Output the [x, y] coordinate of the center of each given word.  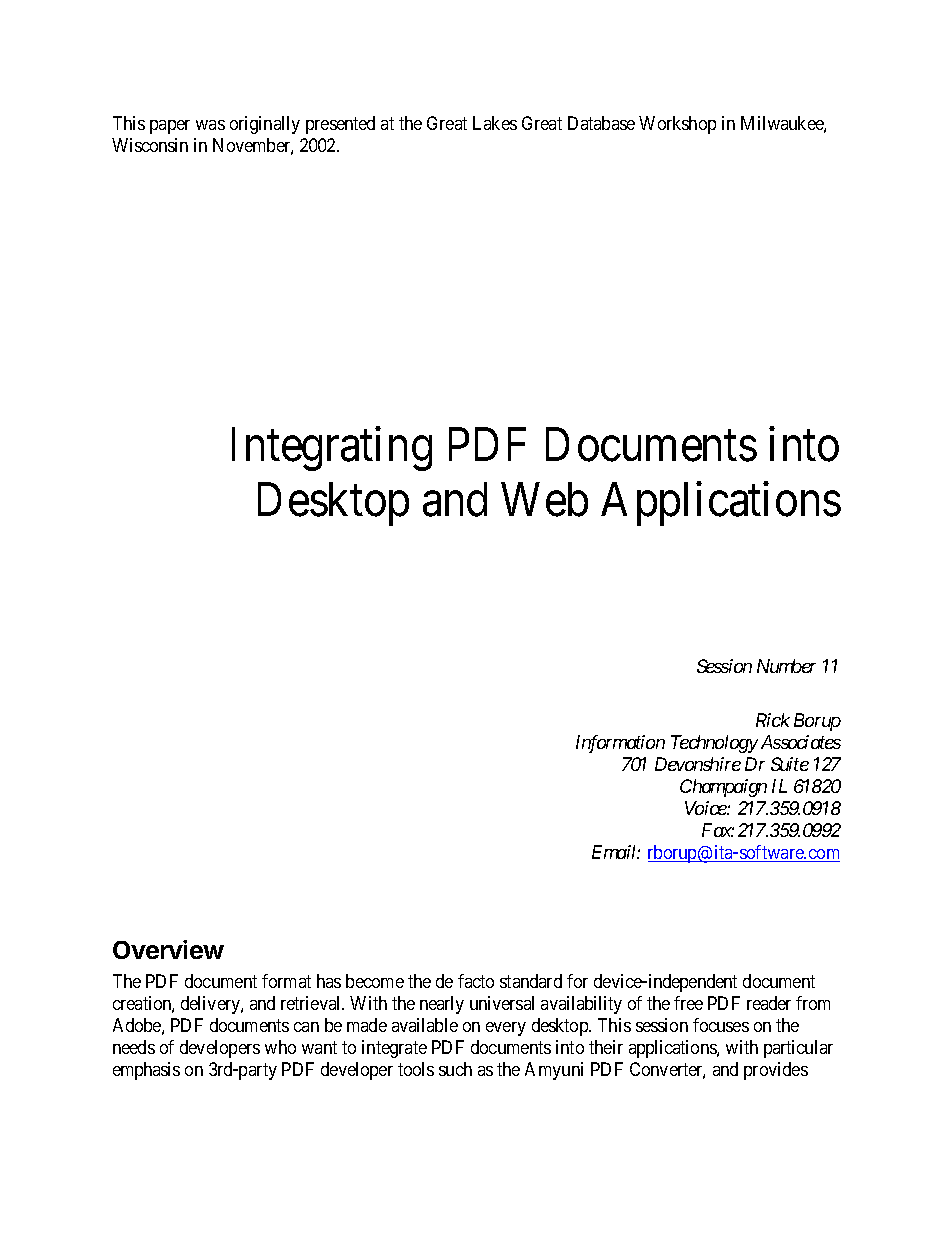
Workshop [677, 125]
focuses [721, 1025]
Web [544, 499]
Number [786, 666]
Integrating [332, 449]
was [210, 125]
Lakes [495, 123]
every [506, 1029]
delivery [211, 1005]
